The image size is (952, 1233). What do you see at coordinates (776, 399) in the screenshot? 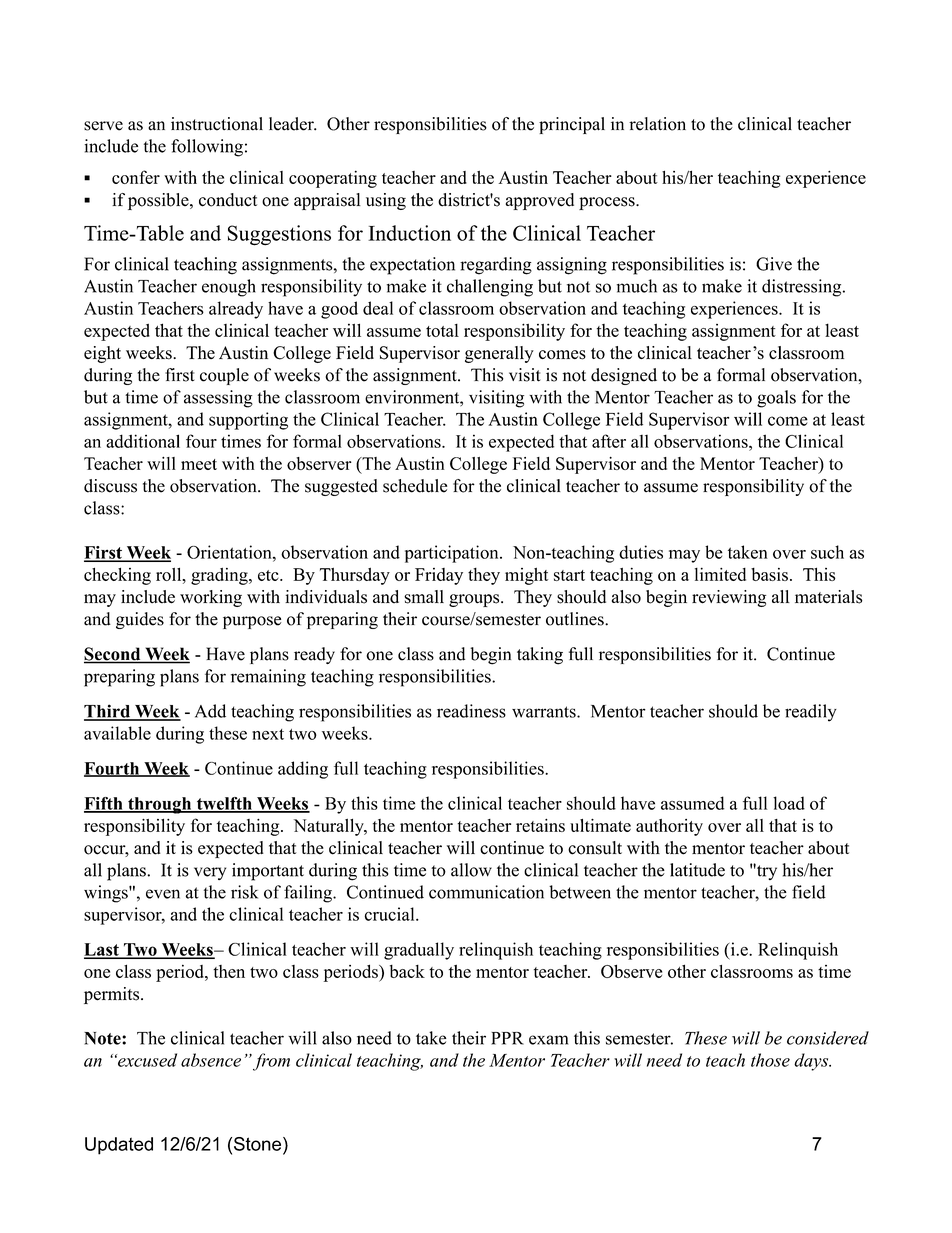
I see `goals` at bounding box center [776, 399].
